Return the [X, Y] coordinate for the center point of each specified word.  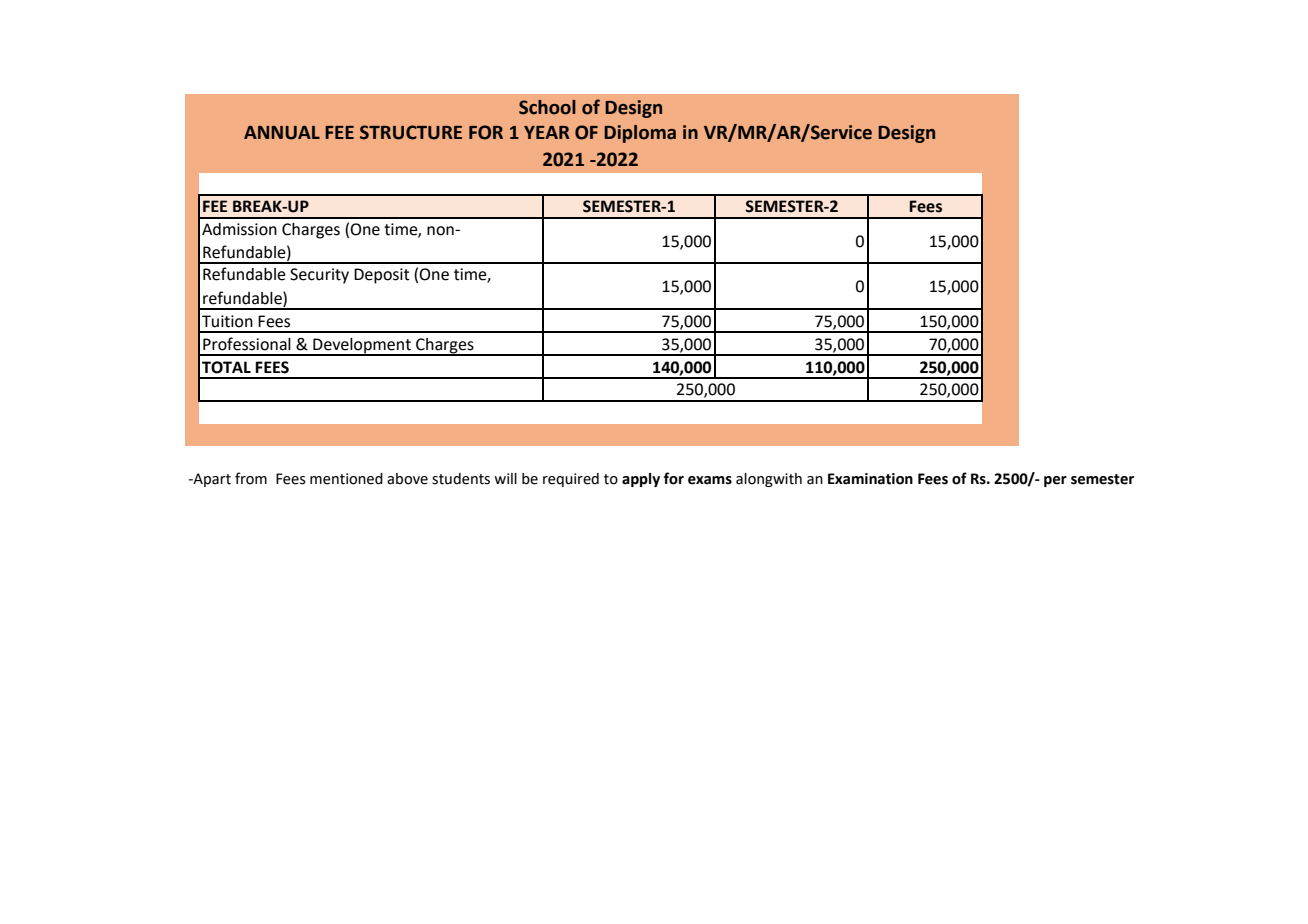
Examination [870, 479]
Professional [247, 344]
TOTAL [226, 367]
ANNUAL [282, 133]
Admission [239, 229]
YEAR [547, 132]
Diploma [640, 134]
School [547, 107]
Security [319, 276]
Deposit [382, 276]
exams [710, 480]
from [251, 478]
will [505, 478]
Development [362, 346]
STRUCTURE [411, 132]
